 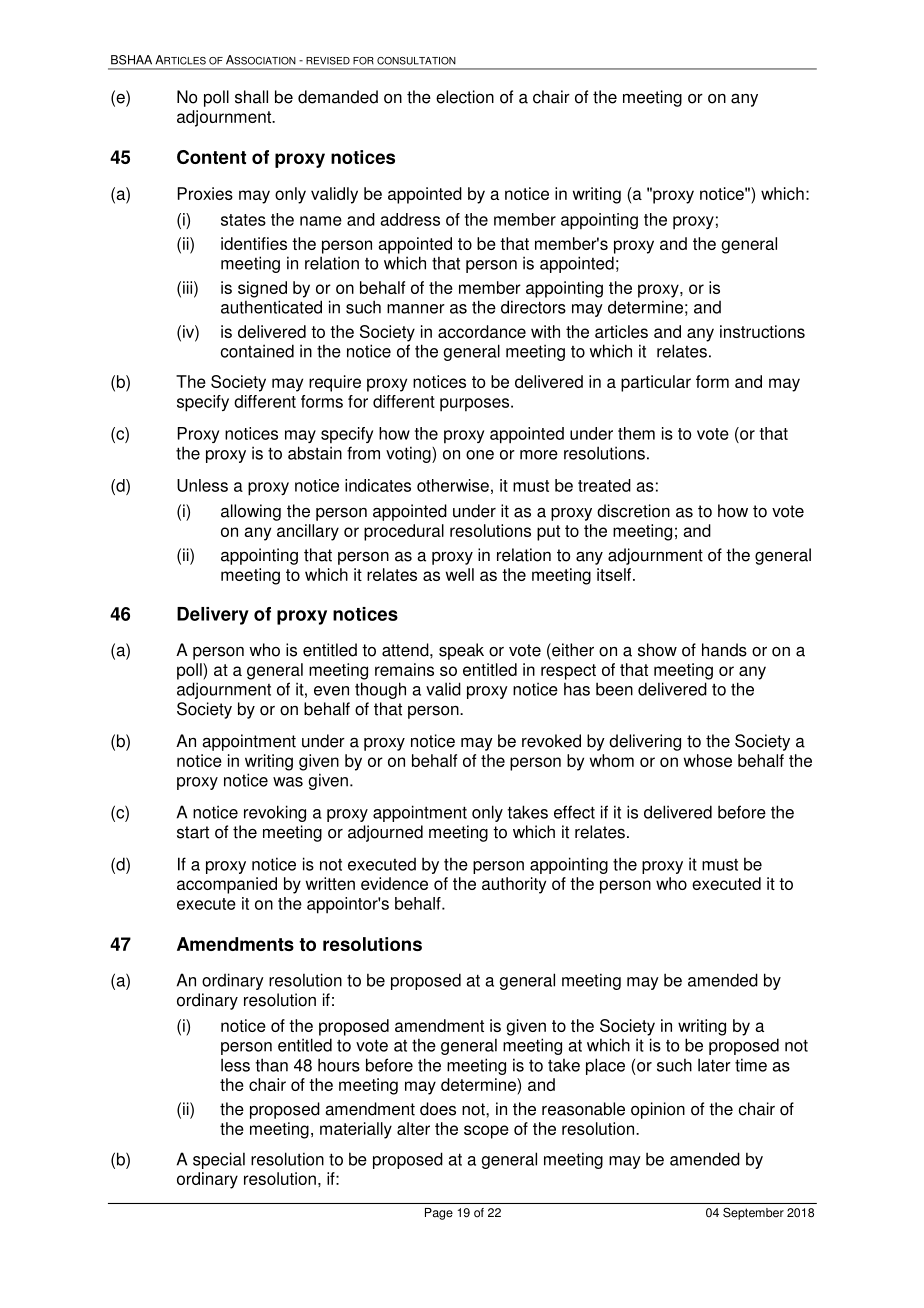 I want to click on contained, so click(x=257, y=351).
